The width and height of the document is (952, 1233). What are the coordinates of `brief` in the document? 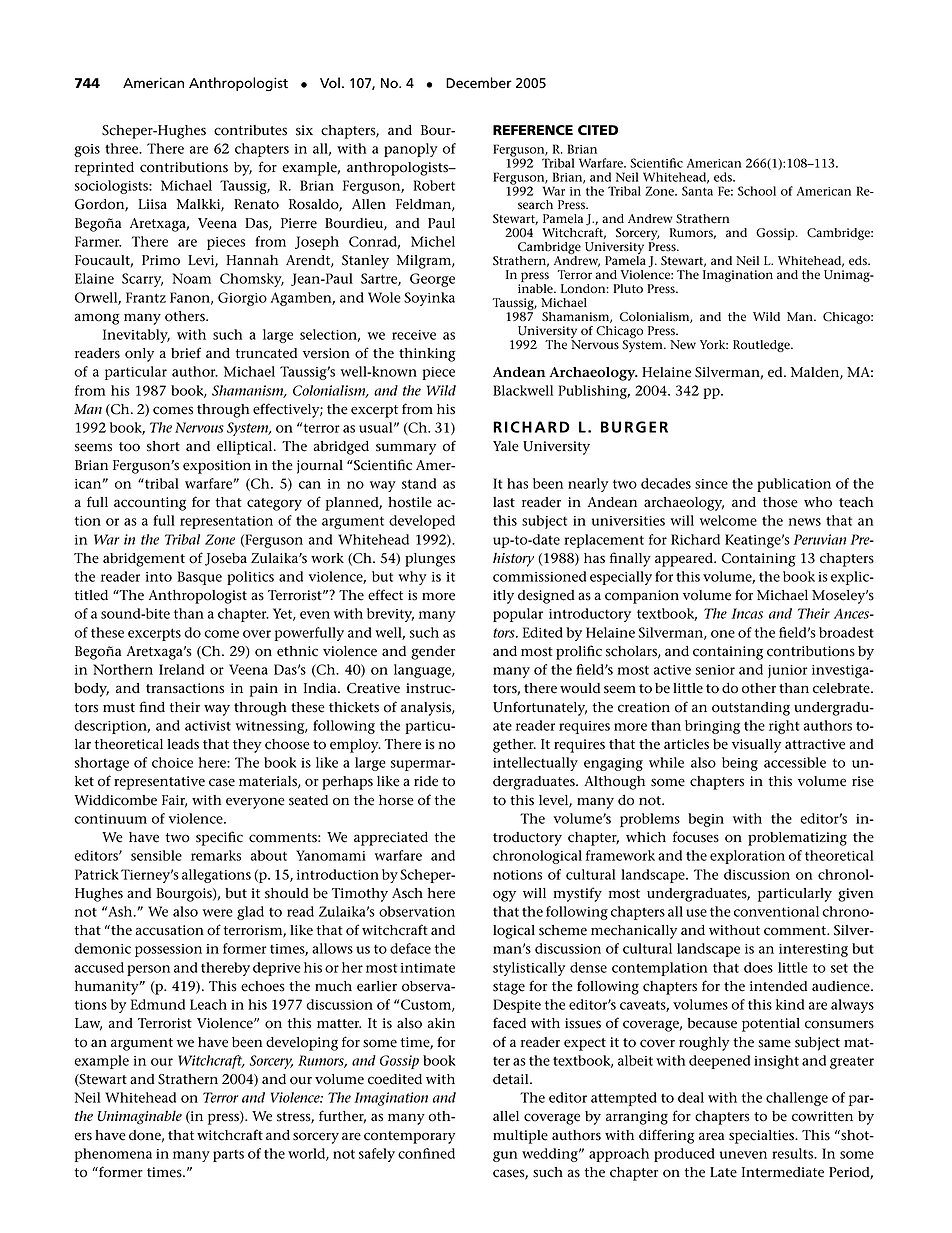 It's located at (186, 353).
